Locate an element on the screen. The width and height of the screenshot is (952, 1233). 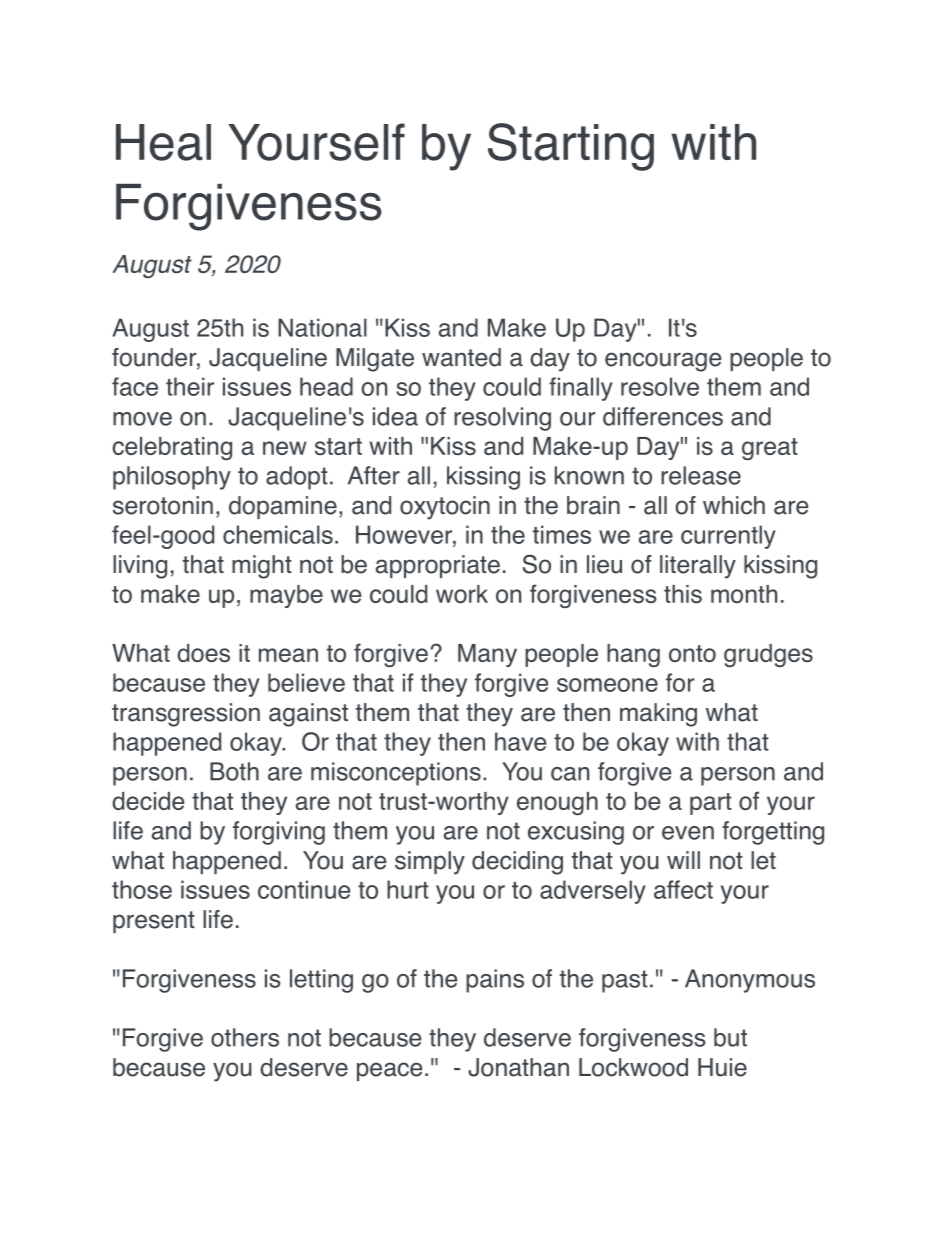
National is located at coordinates (322, 327).
